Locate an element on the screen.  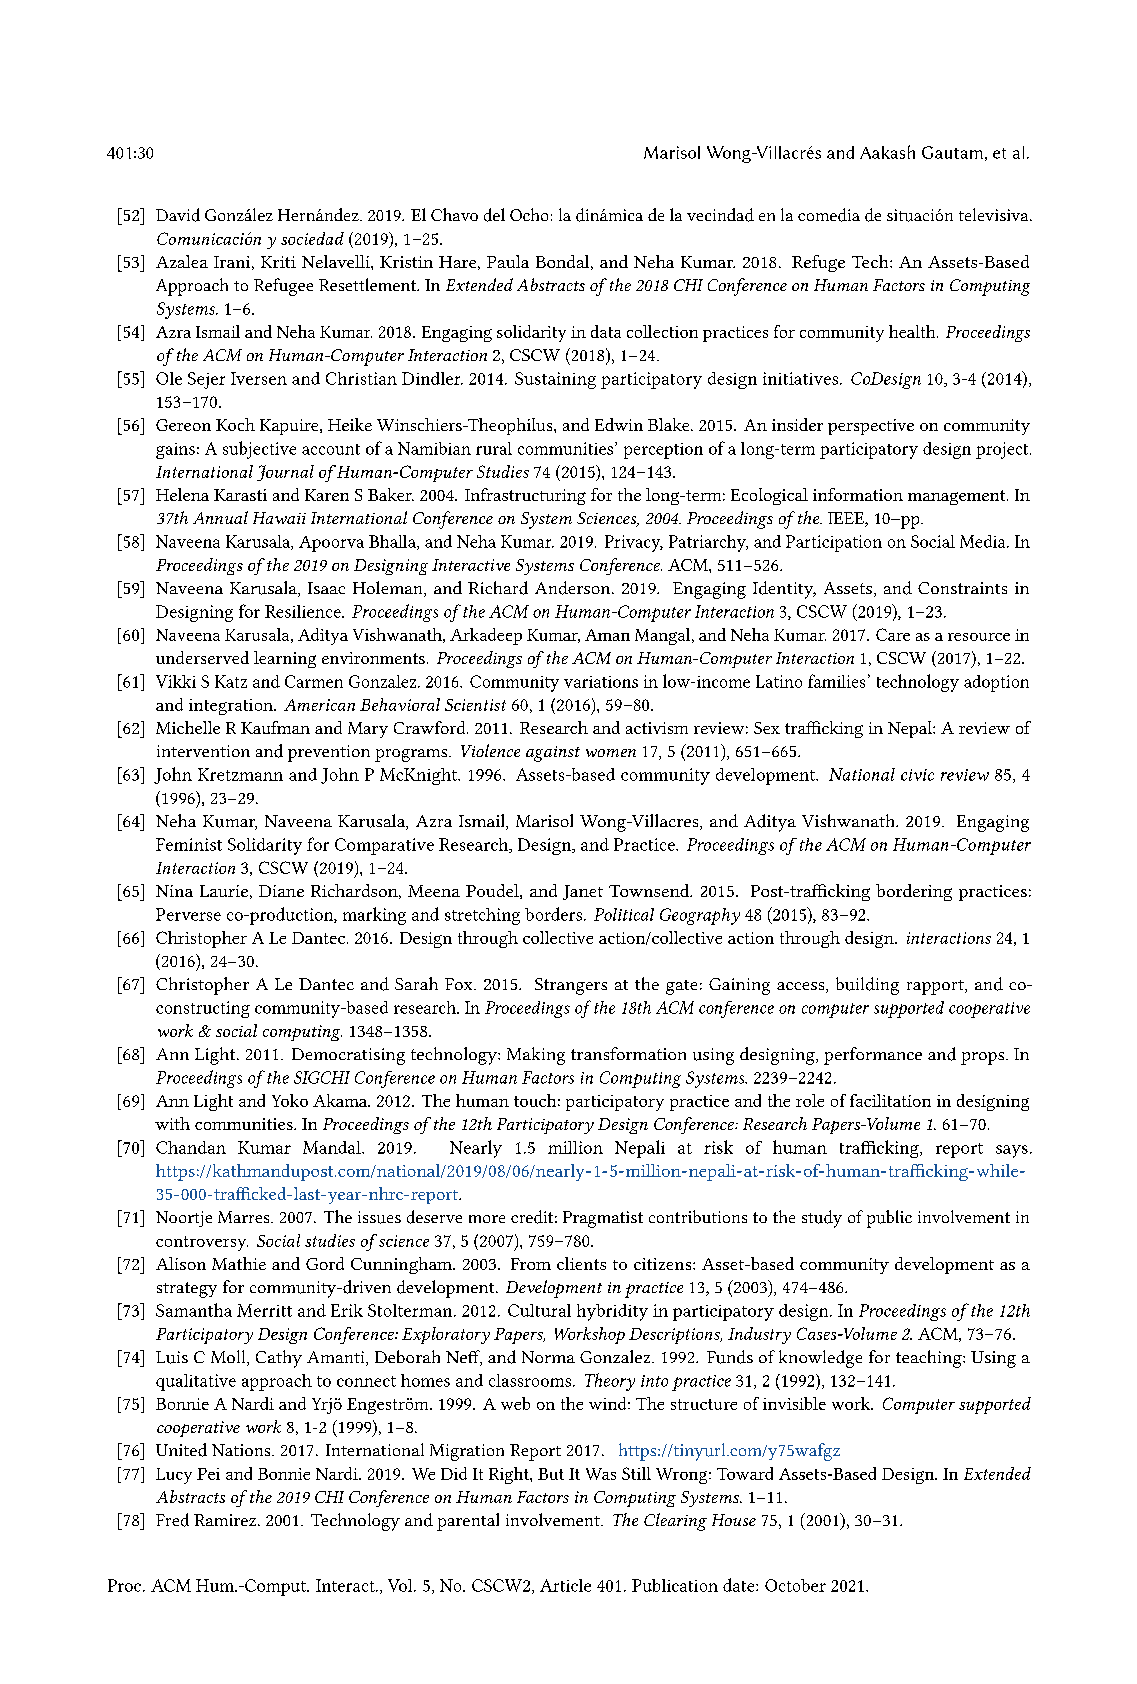
Janet is located at coordinates (583, 892).
